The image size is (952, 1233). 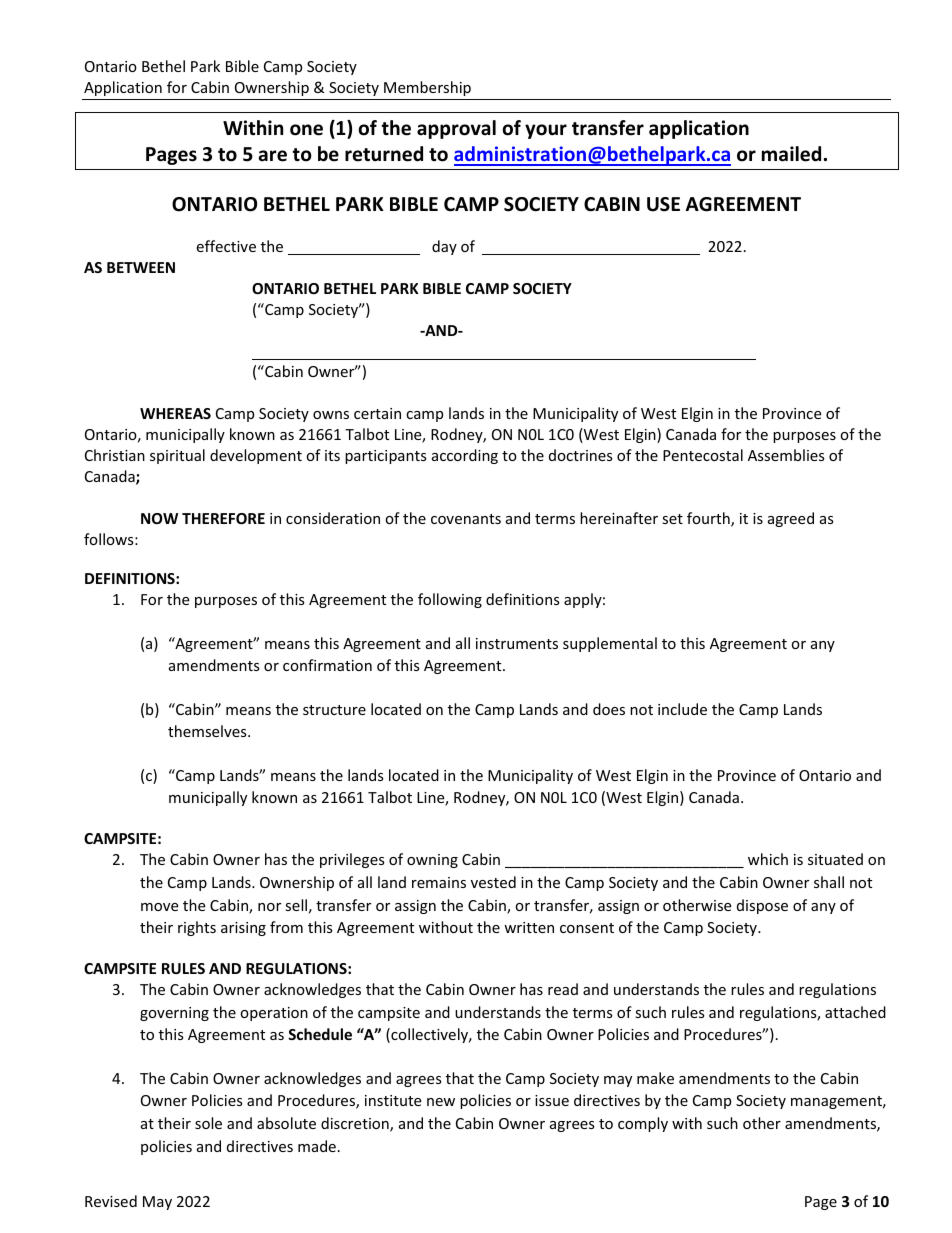 I want to click on Assemblies, so click(x=786, y=455).
